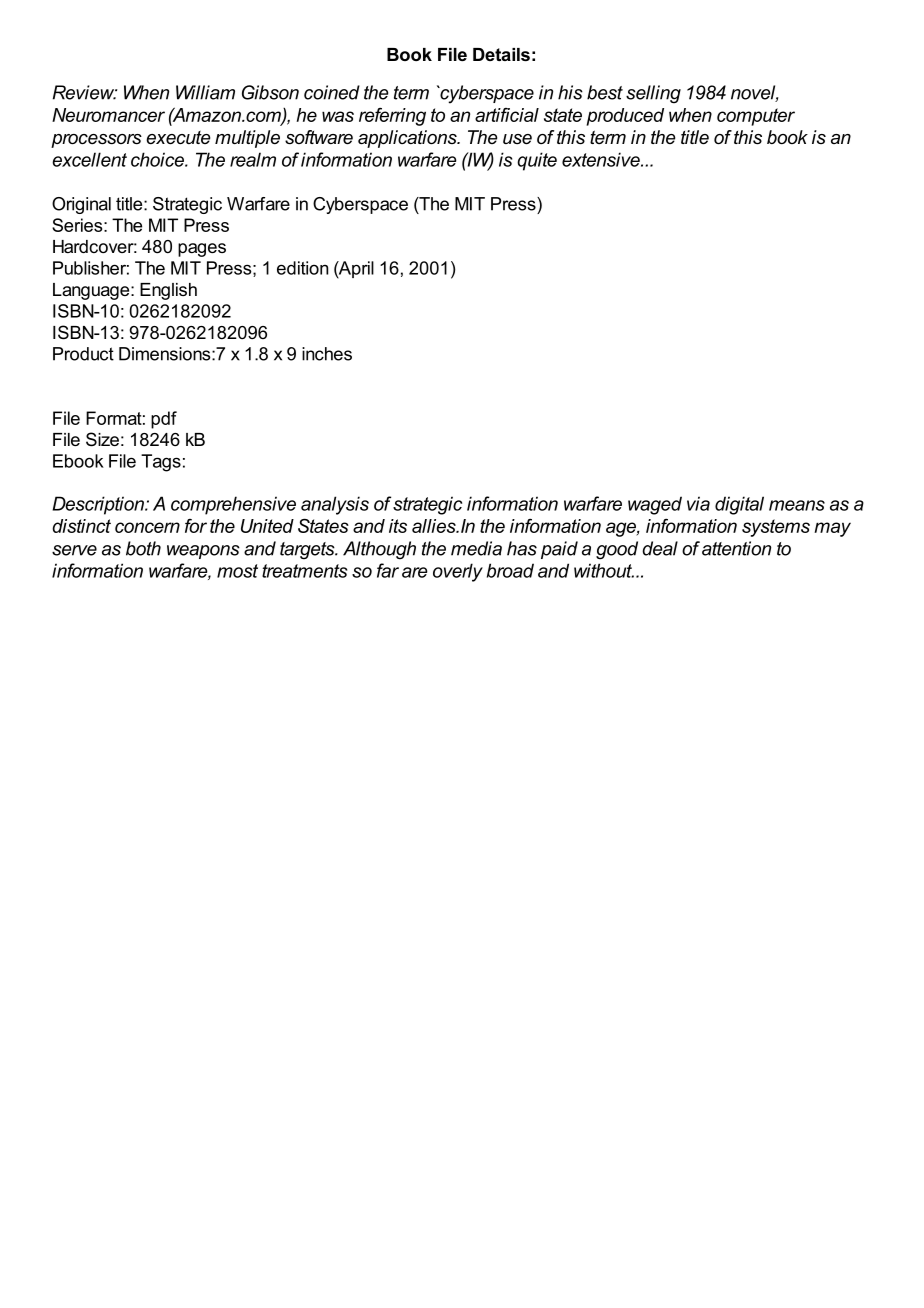 The image size is (924, 1308). Describe the element at coordinates (653, 94) in the screenshot. I see `selling` at that location.
